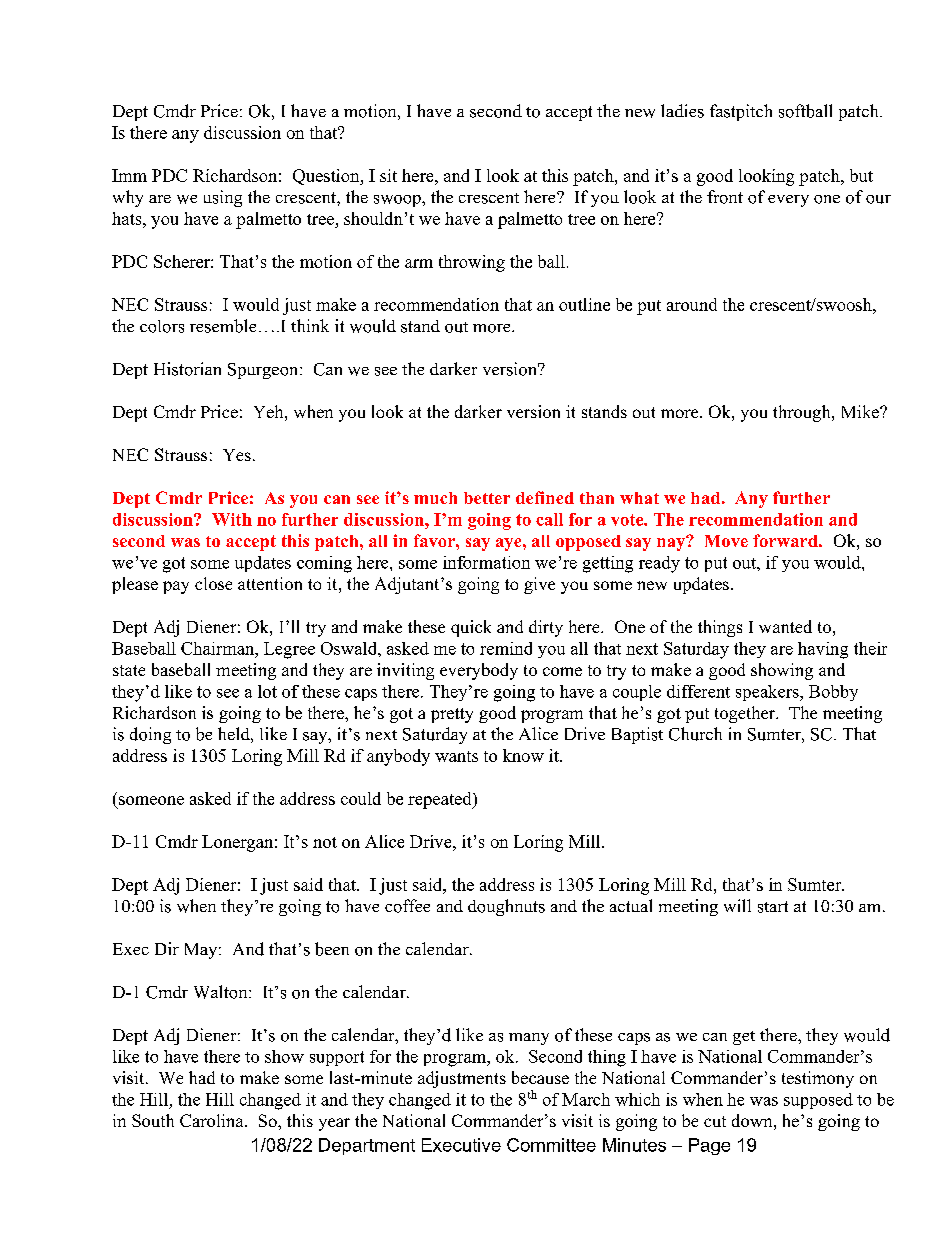 This image has height=1233, width=952. Describe the element at coordinates (746, 714) in the image. I see `together` at that location.
